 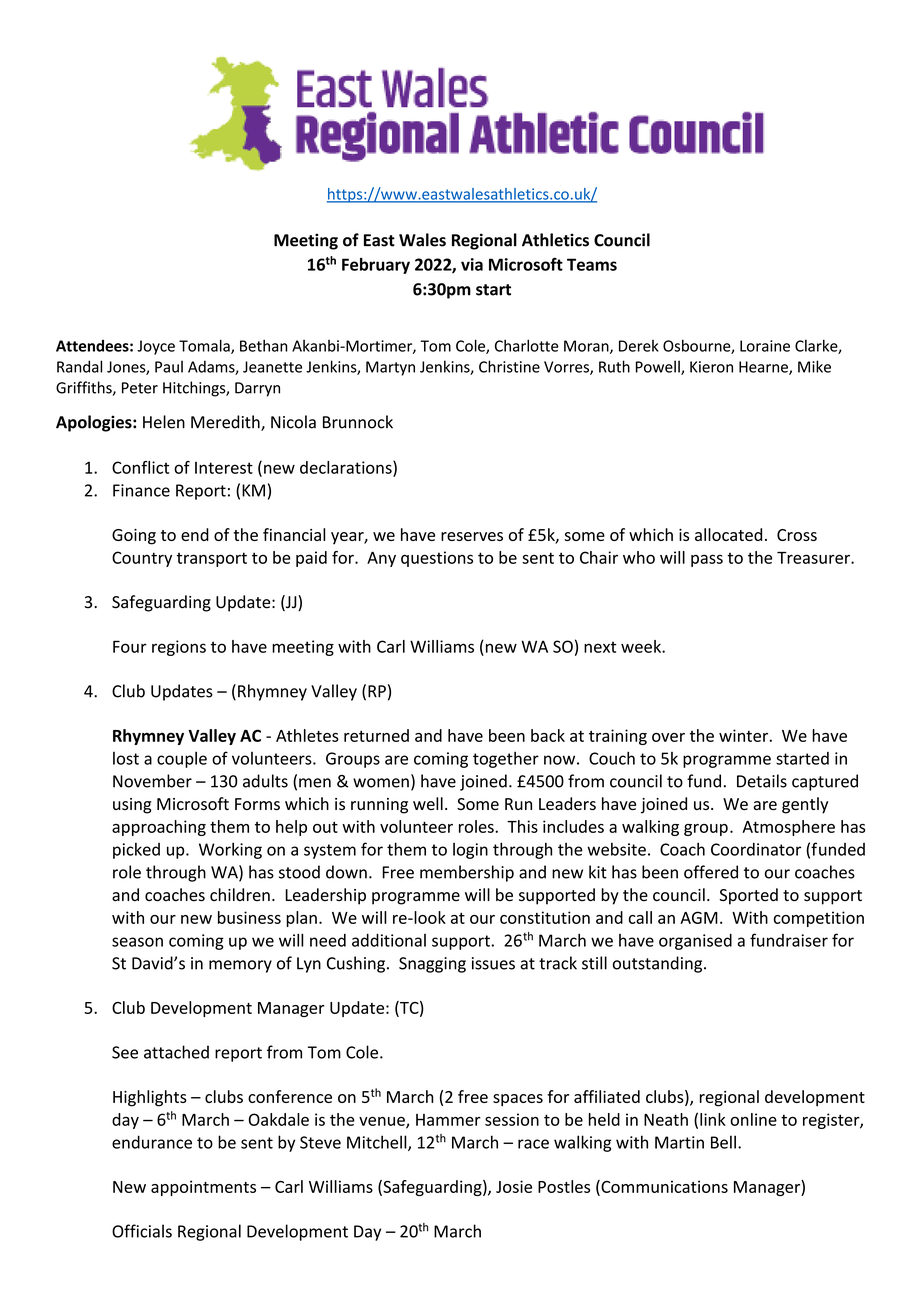 What do you see at coordinates (156, 347) in the document?
I see `Joyce` at bounding box center [156, 347].
